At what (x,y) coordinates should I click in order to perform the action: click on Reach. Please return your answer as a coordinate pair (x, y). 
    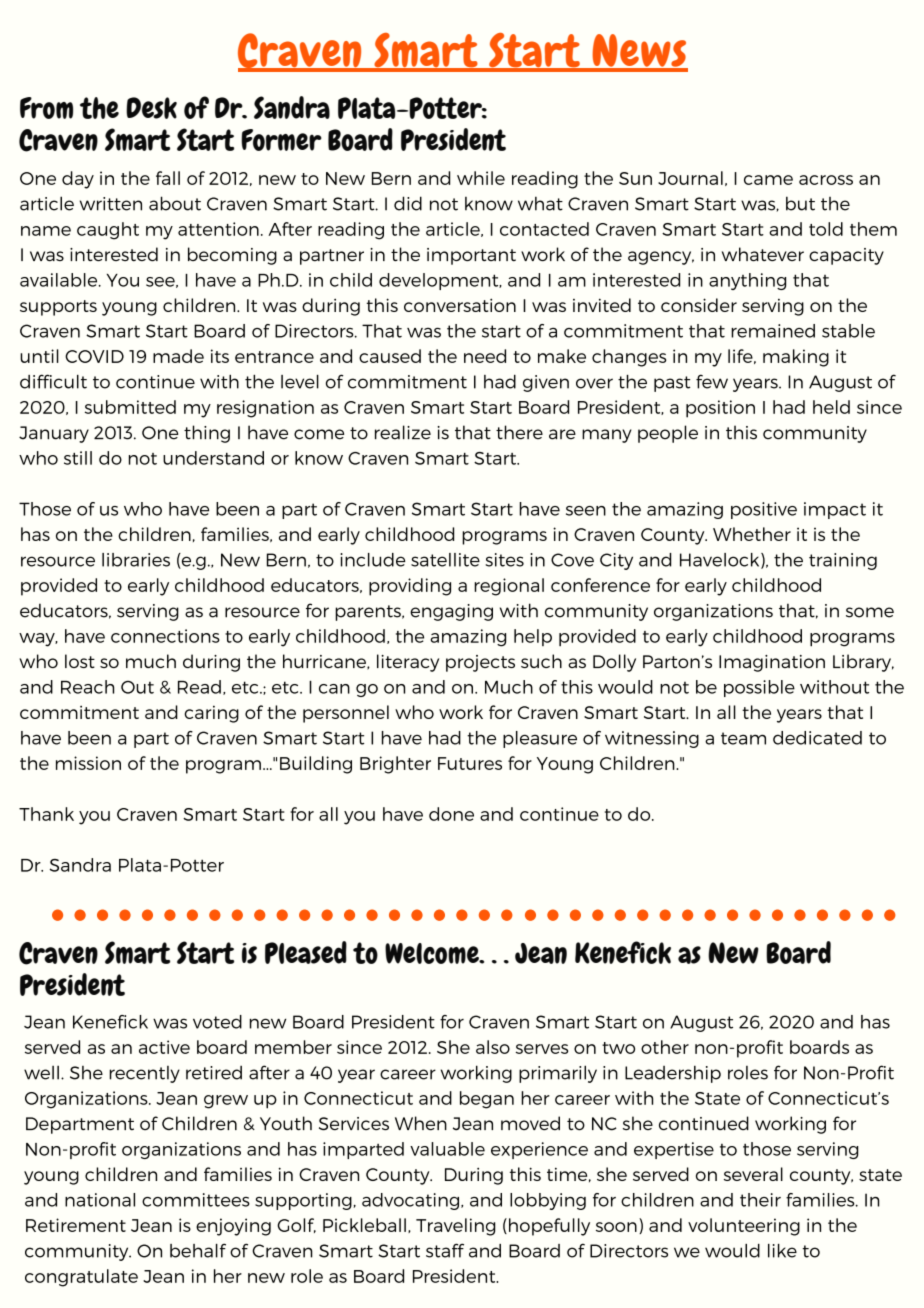
    Looking at the image, I should click on (87, 687).
